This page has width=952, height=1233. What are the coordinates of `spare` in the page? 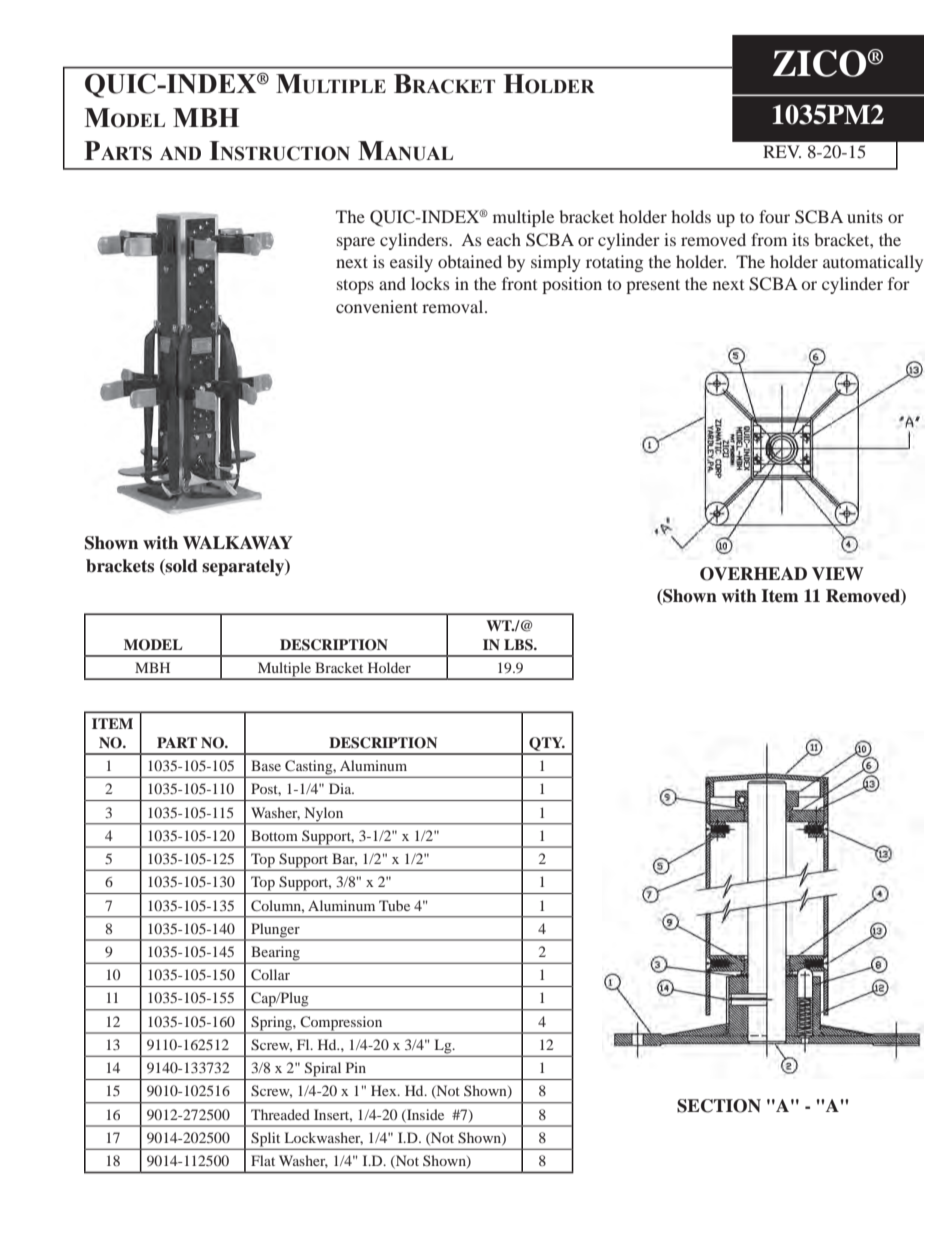 It's located at (356, 243).
